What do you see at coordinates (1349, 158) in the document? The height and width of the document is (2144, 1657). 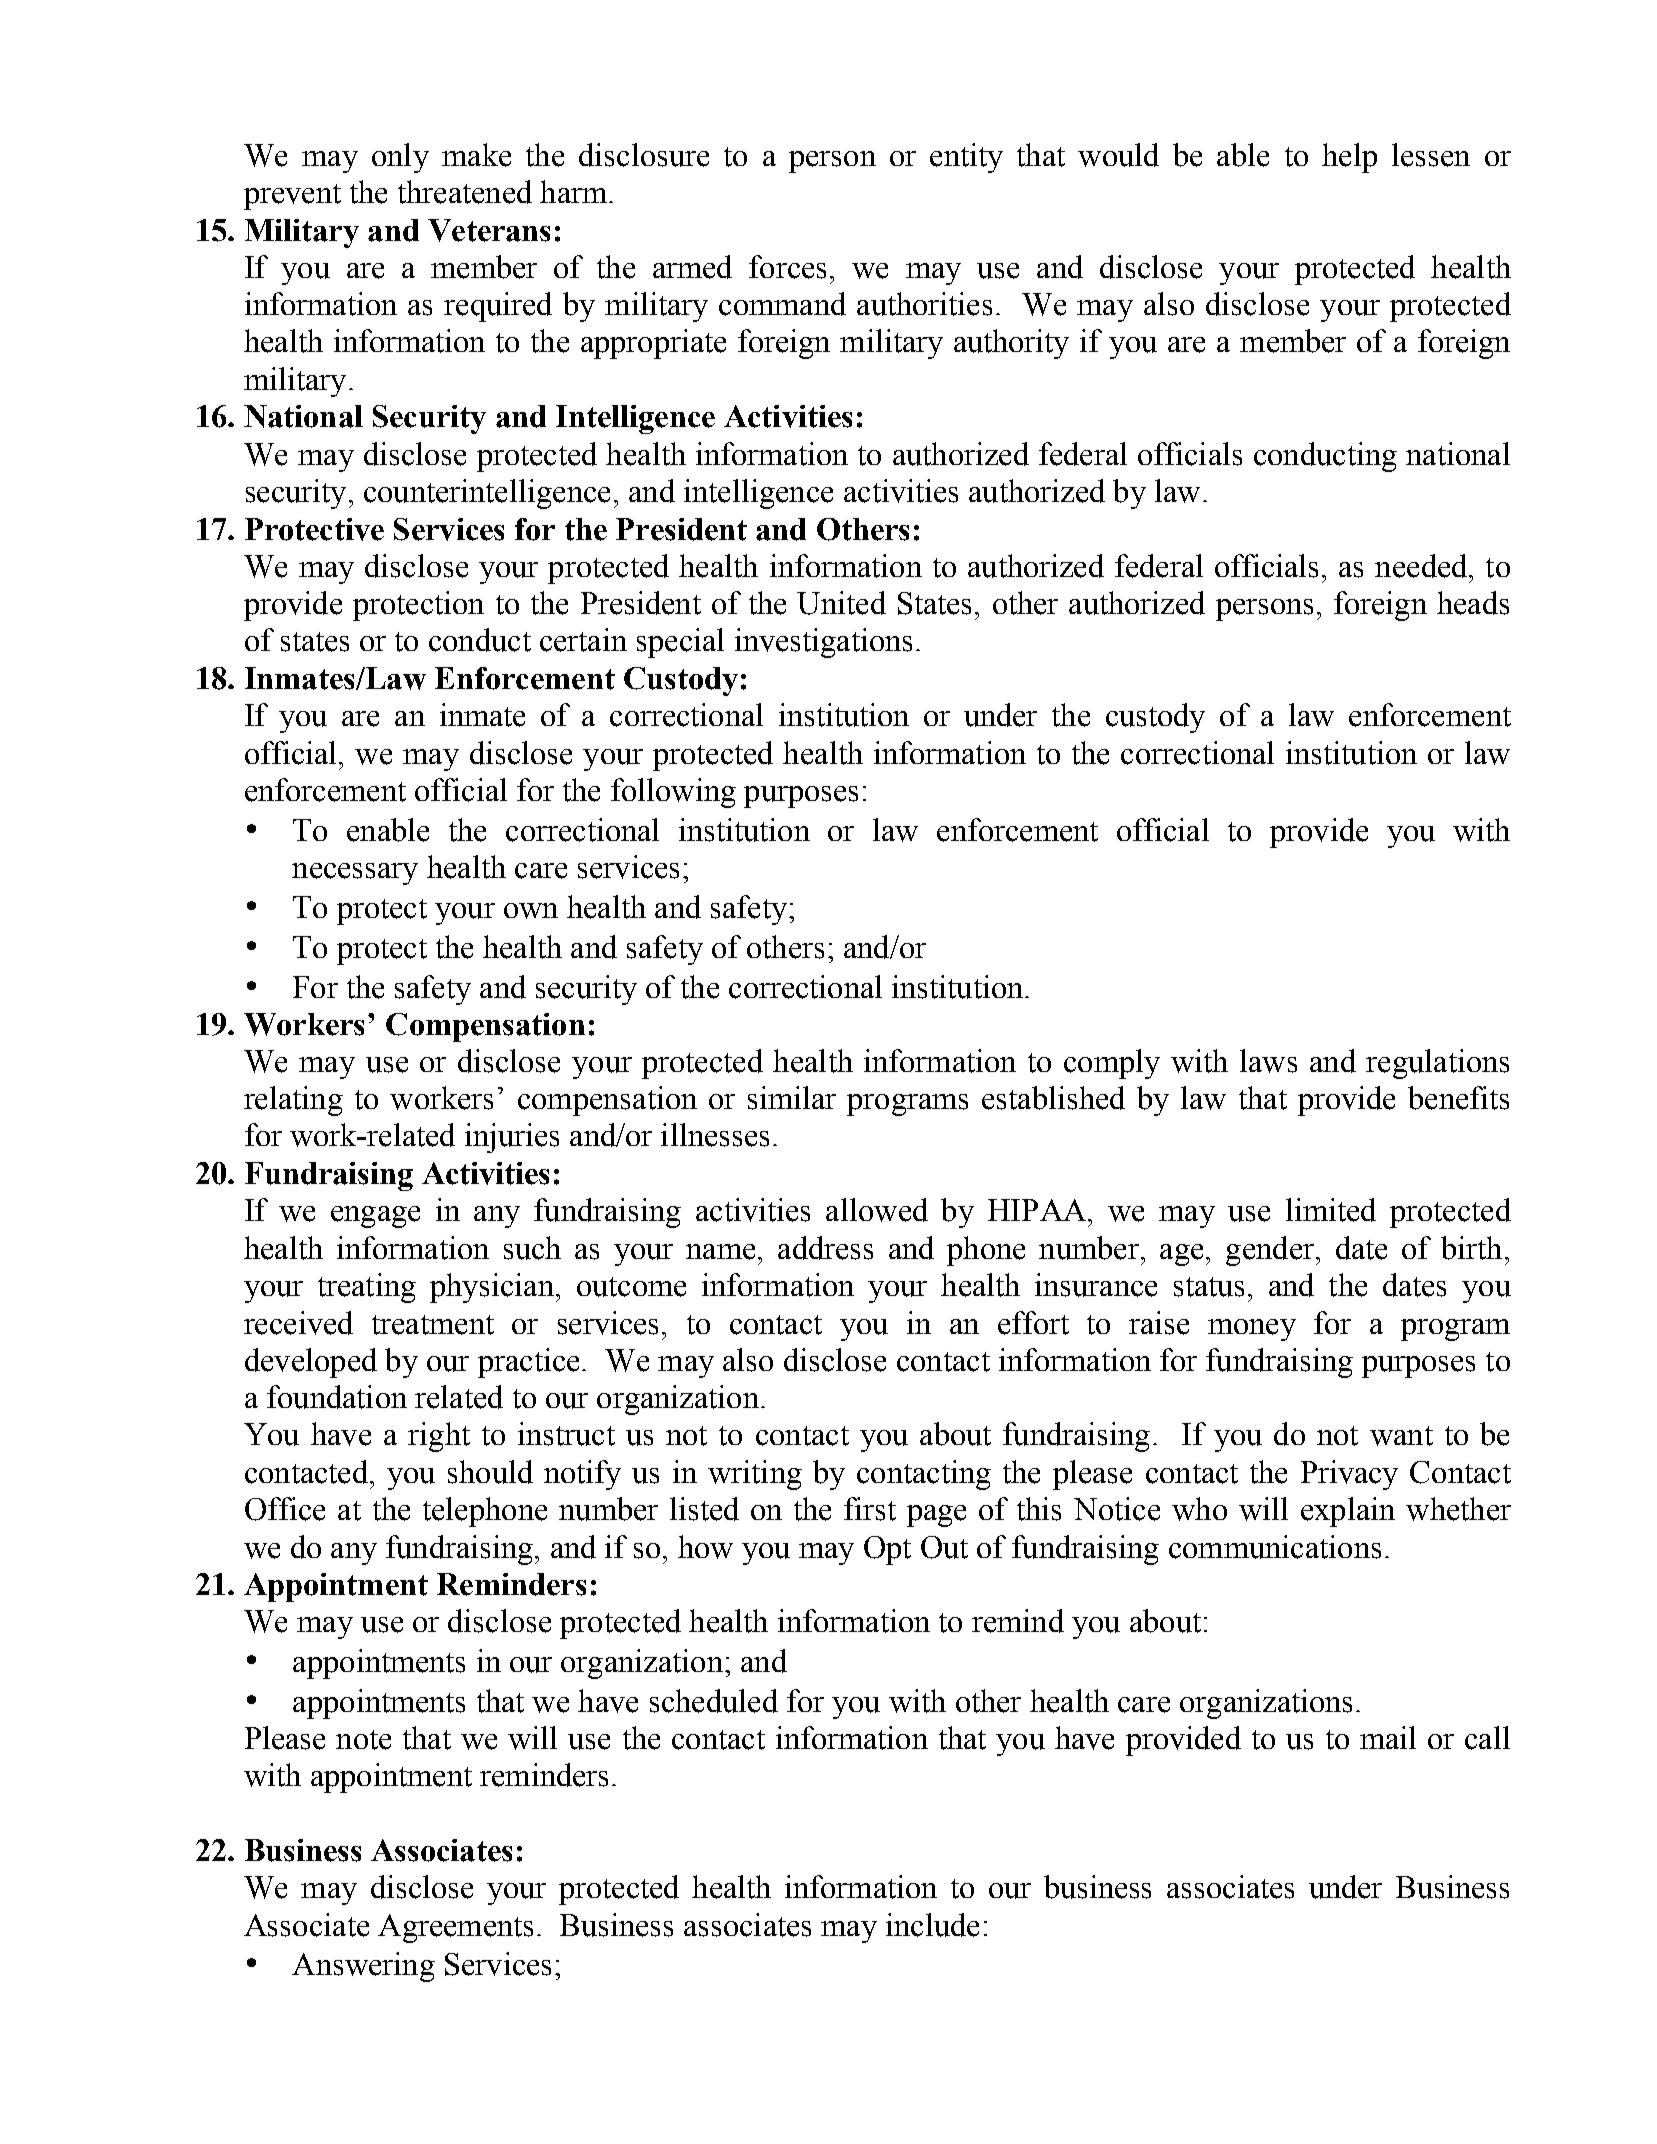 I see `help` at bounding box center [1349, 158].
